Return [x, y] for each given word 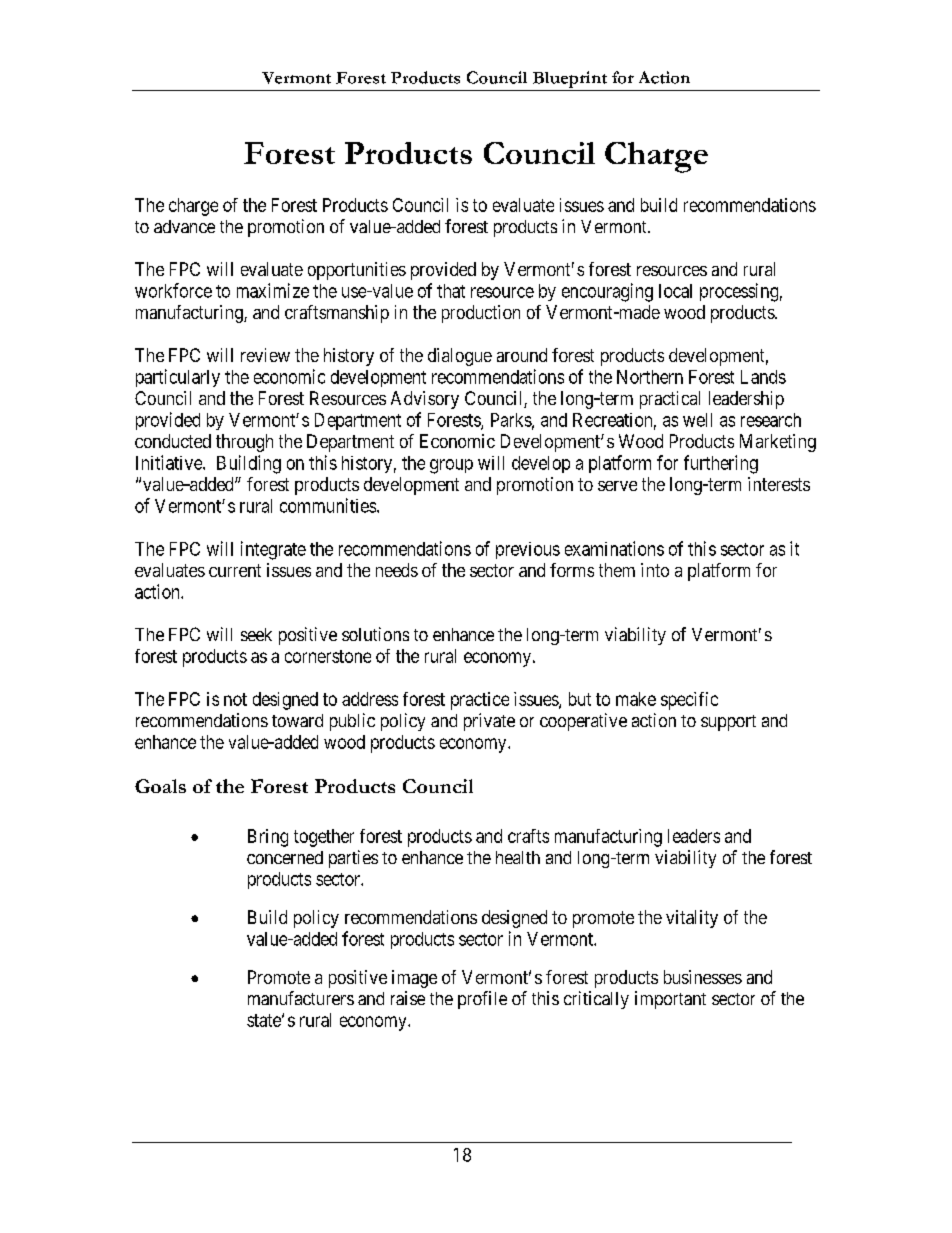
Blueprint [570, 79]
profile [482, 1000]
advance [184, 226]
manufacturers [301, 998]
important [670, 1000]
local [675, 291]
